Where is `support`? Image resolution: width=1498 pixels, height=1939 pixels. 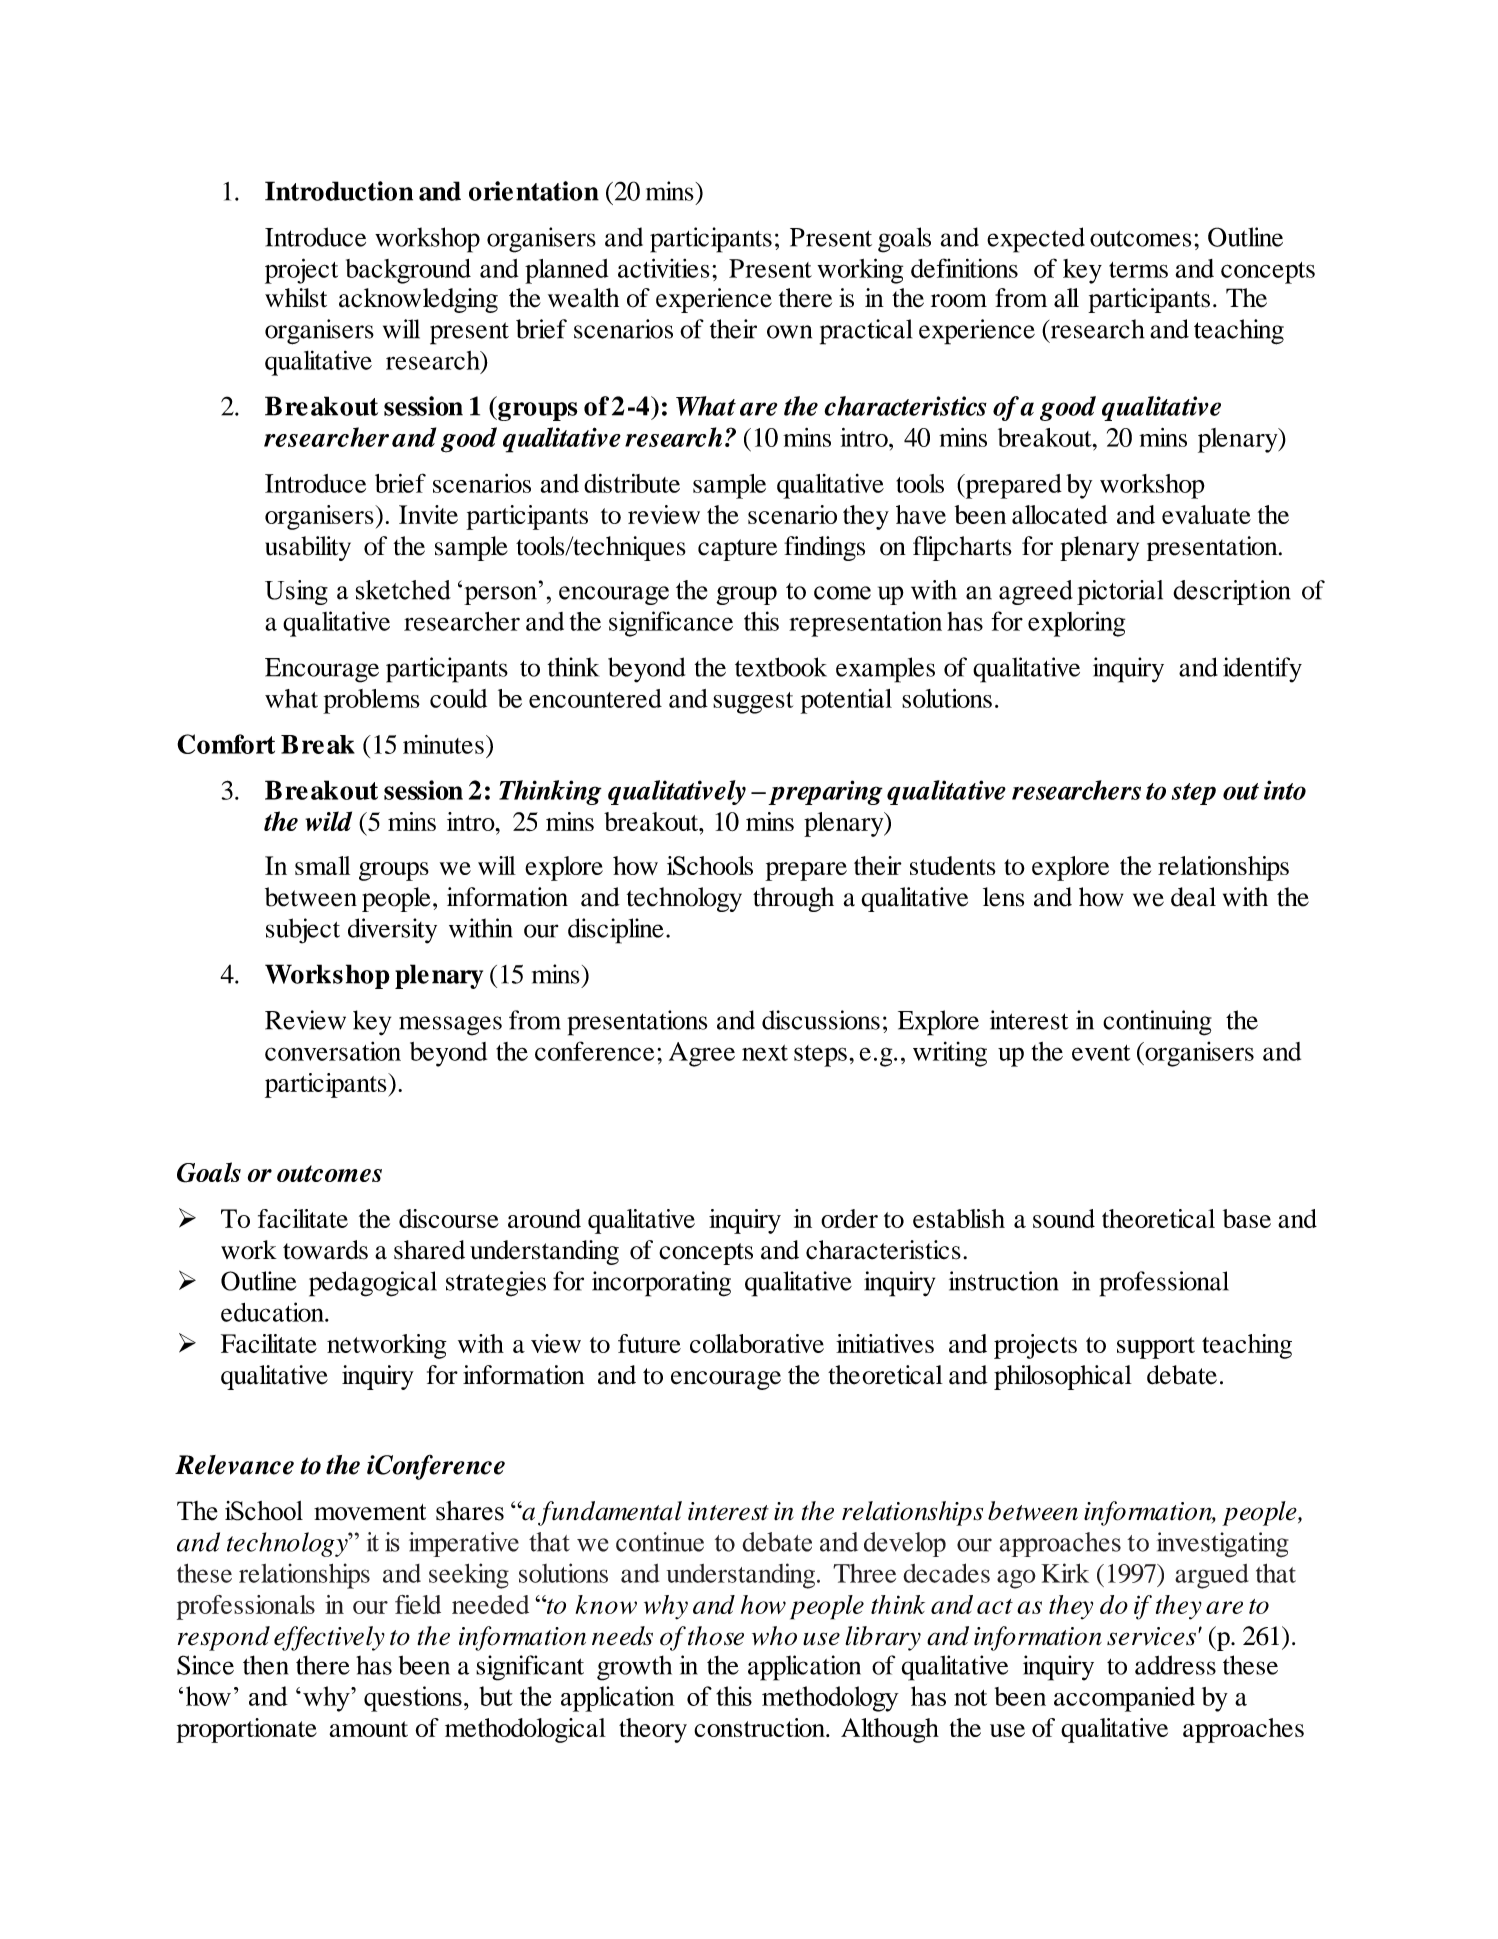 support is located at coordinates (1156, 1348).
